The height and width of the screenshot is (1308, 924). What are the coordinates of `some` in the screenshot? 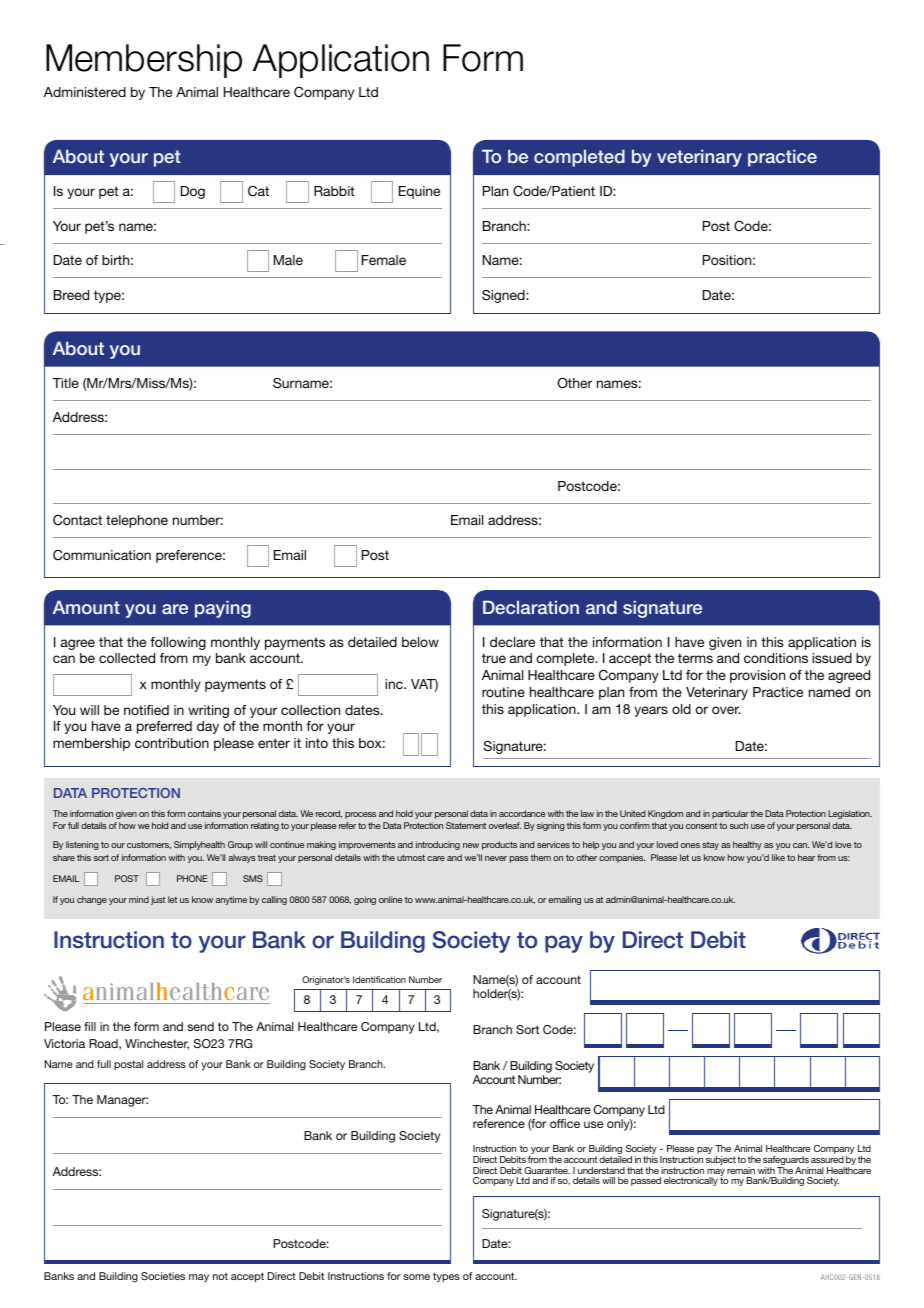 It's located at (416, 1277).
